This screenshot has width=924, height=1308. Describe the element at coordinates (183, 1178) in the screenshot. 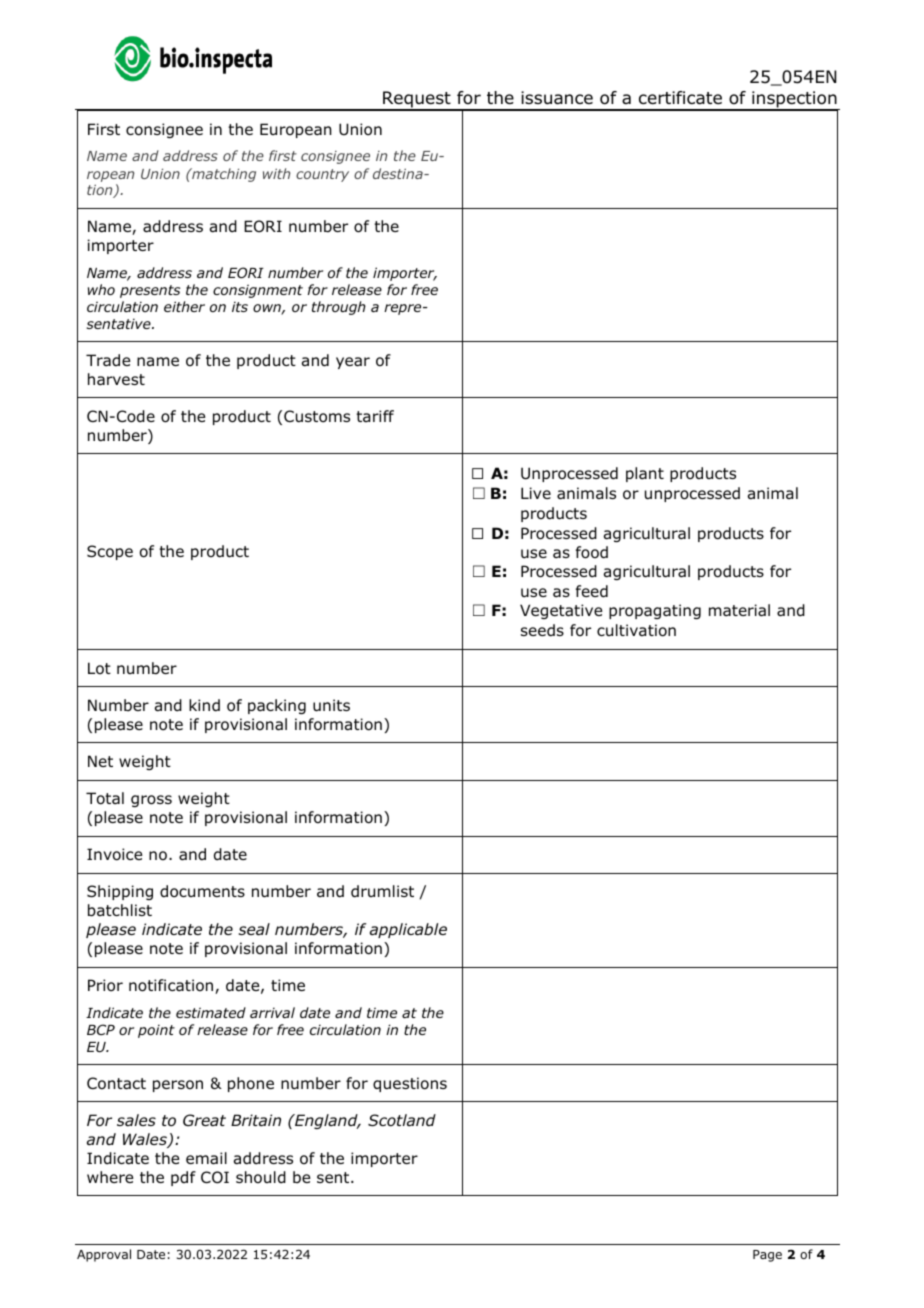

I see `pdf` at that location.
